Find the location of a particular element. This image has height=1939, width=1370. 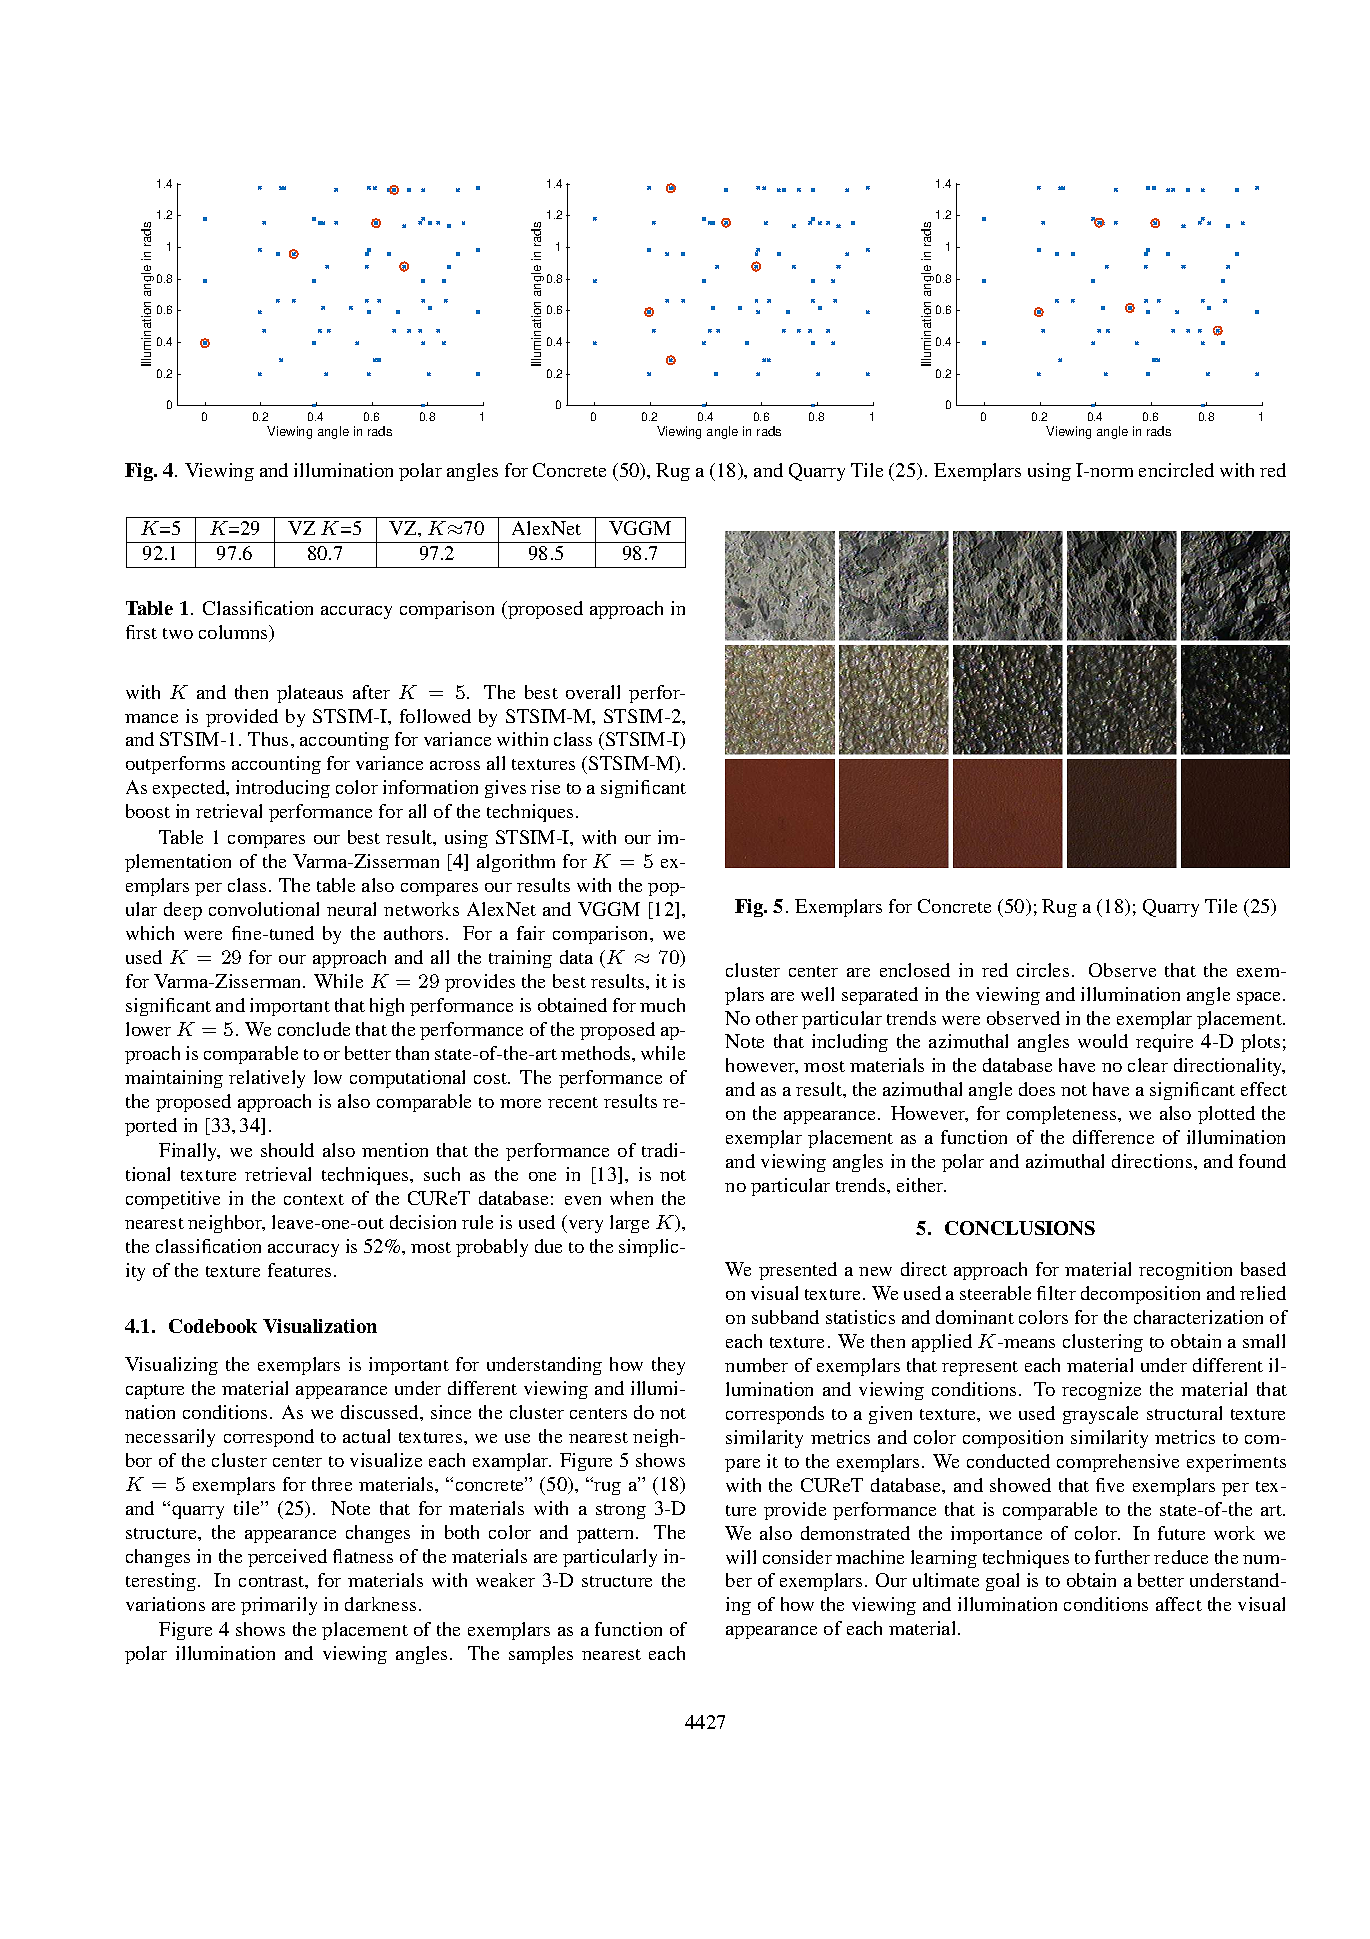

clear is located at coordinates (1148, 1065).
